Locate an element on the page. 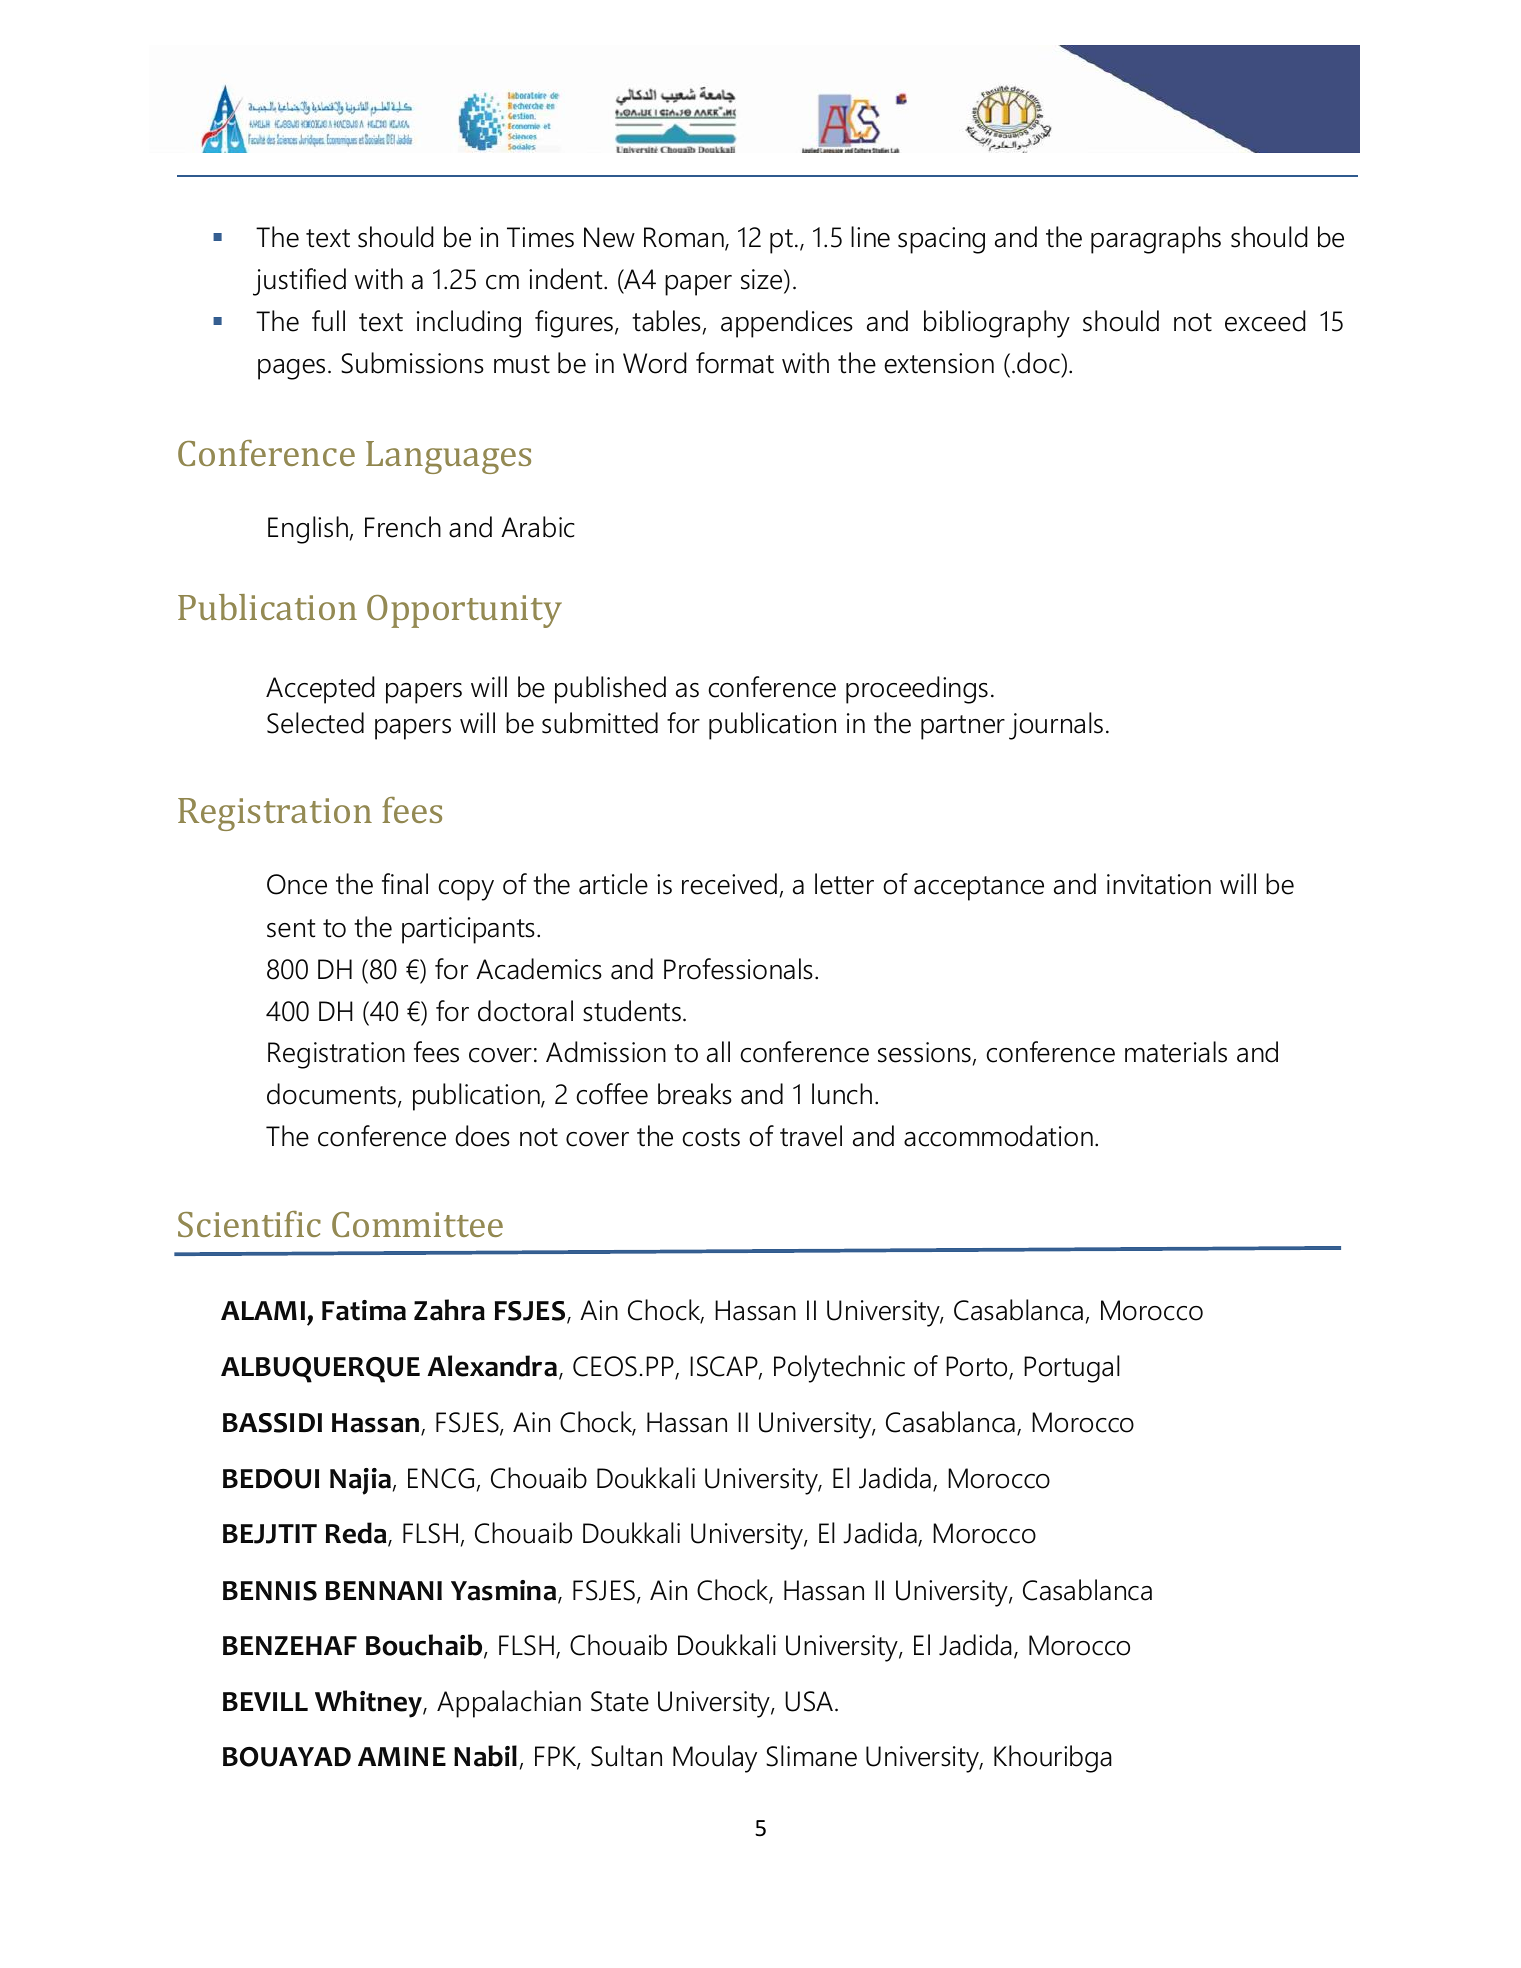  ALBUQUERQUE is located at coordinates (320, 1370).
